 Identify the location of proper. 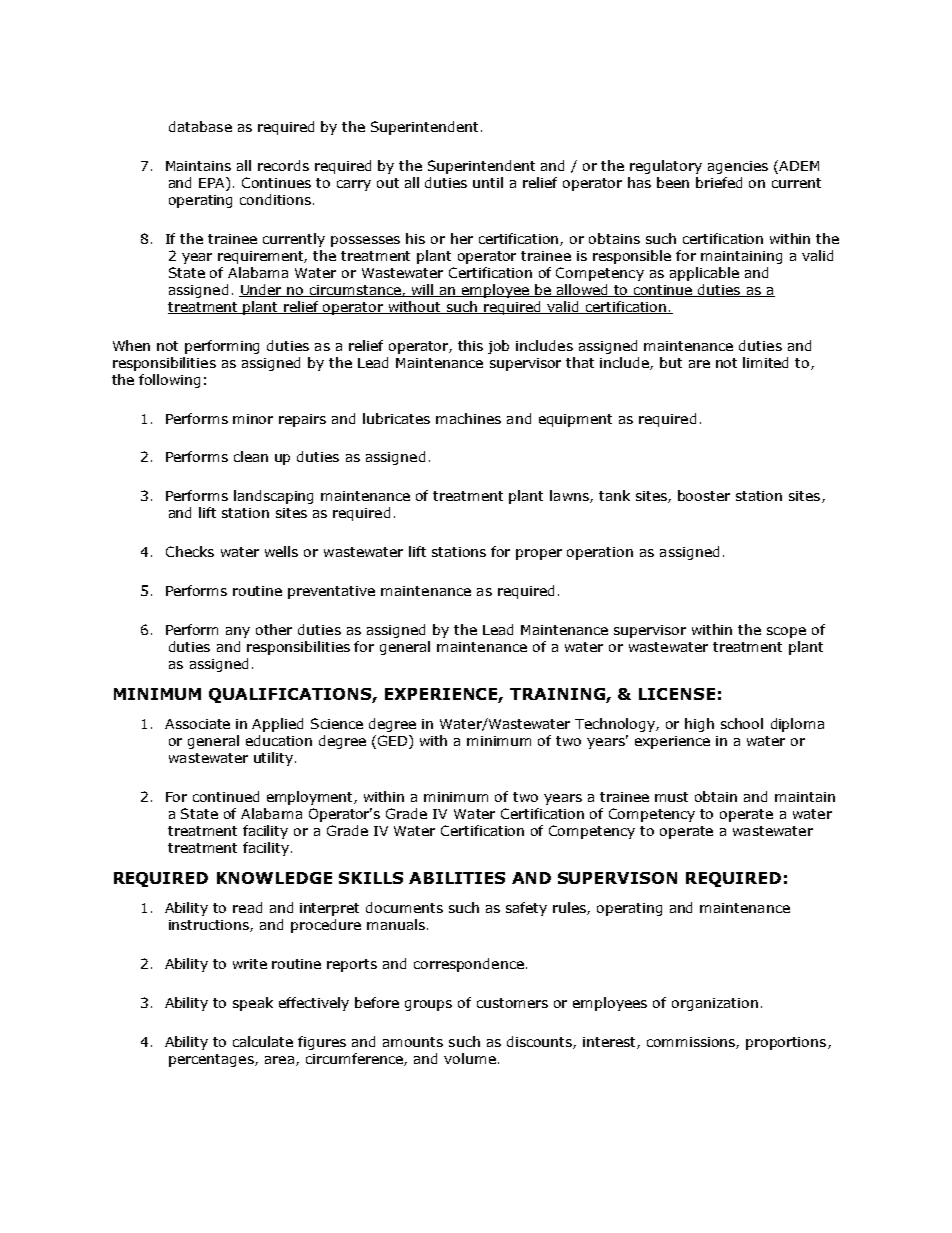
(539, 554).
